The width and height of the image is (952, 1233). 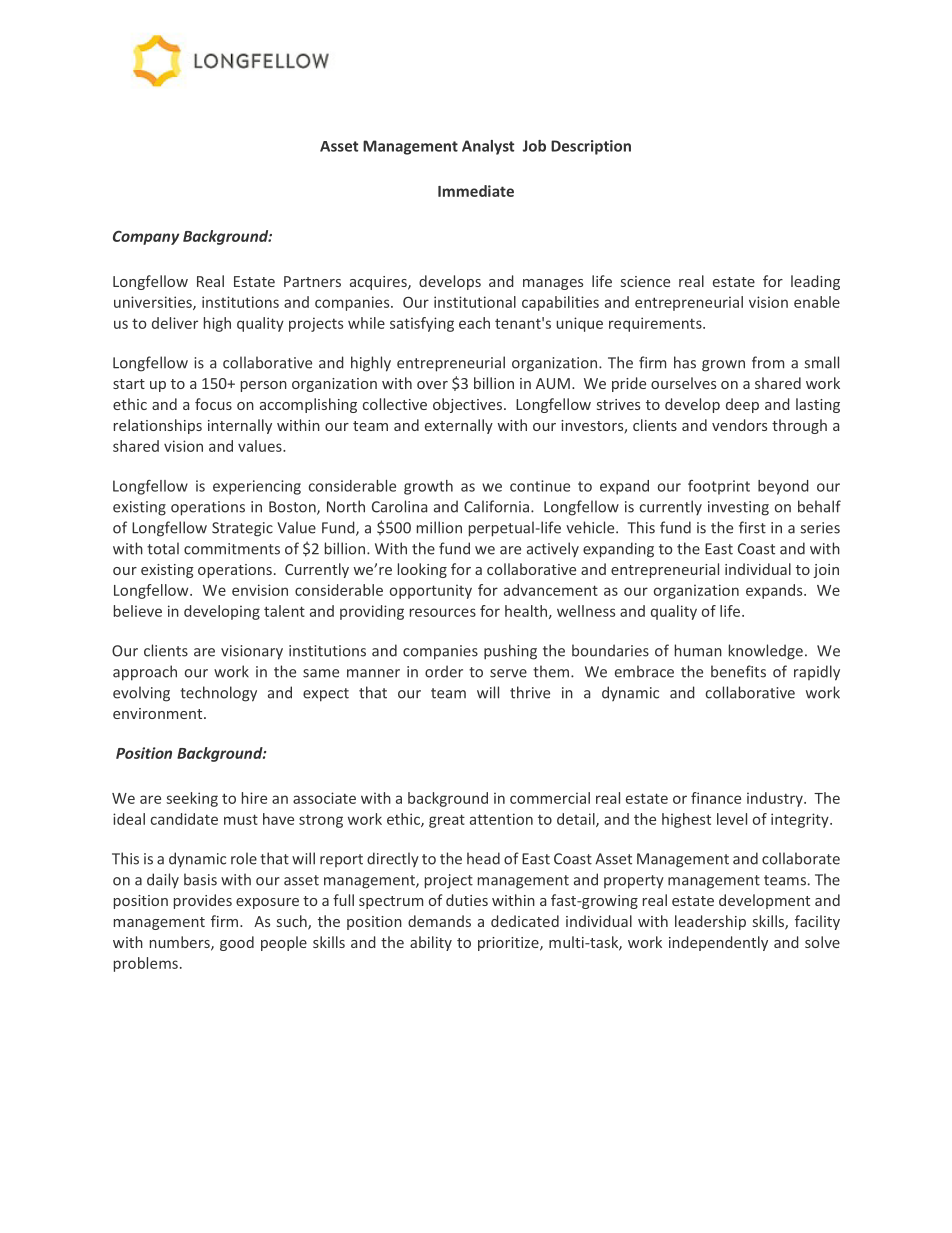 I want to click on ability, so click(x=431, y=943).
